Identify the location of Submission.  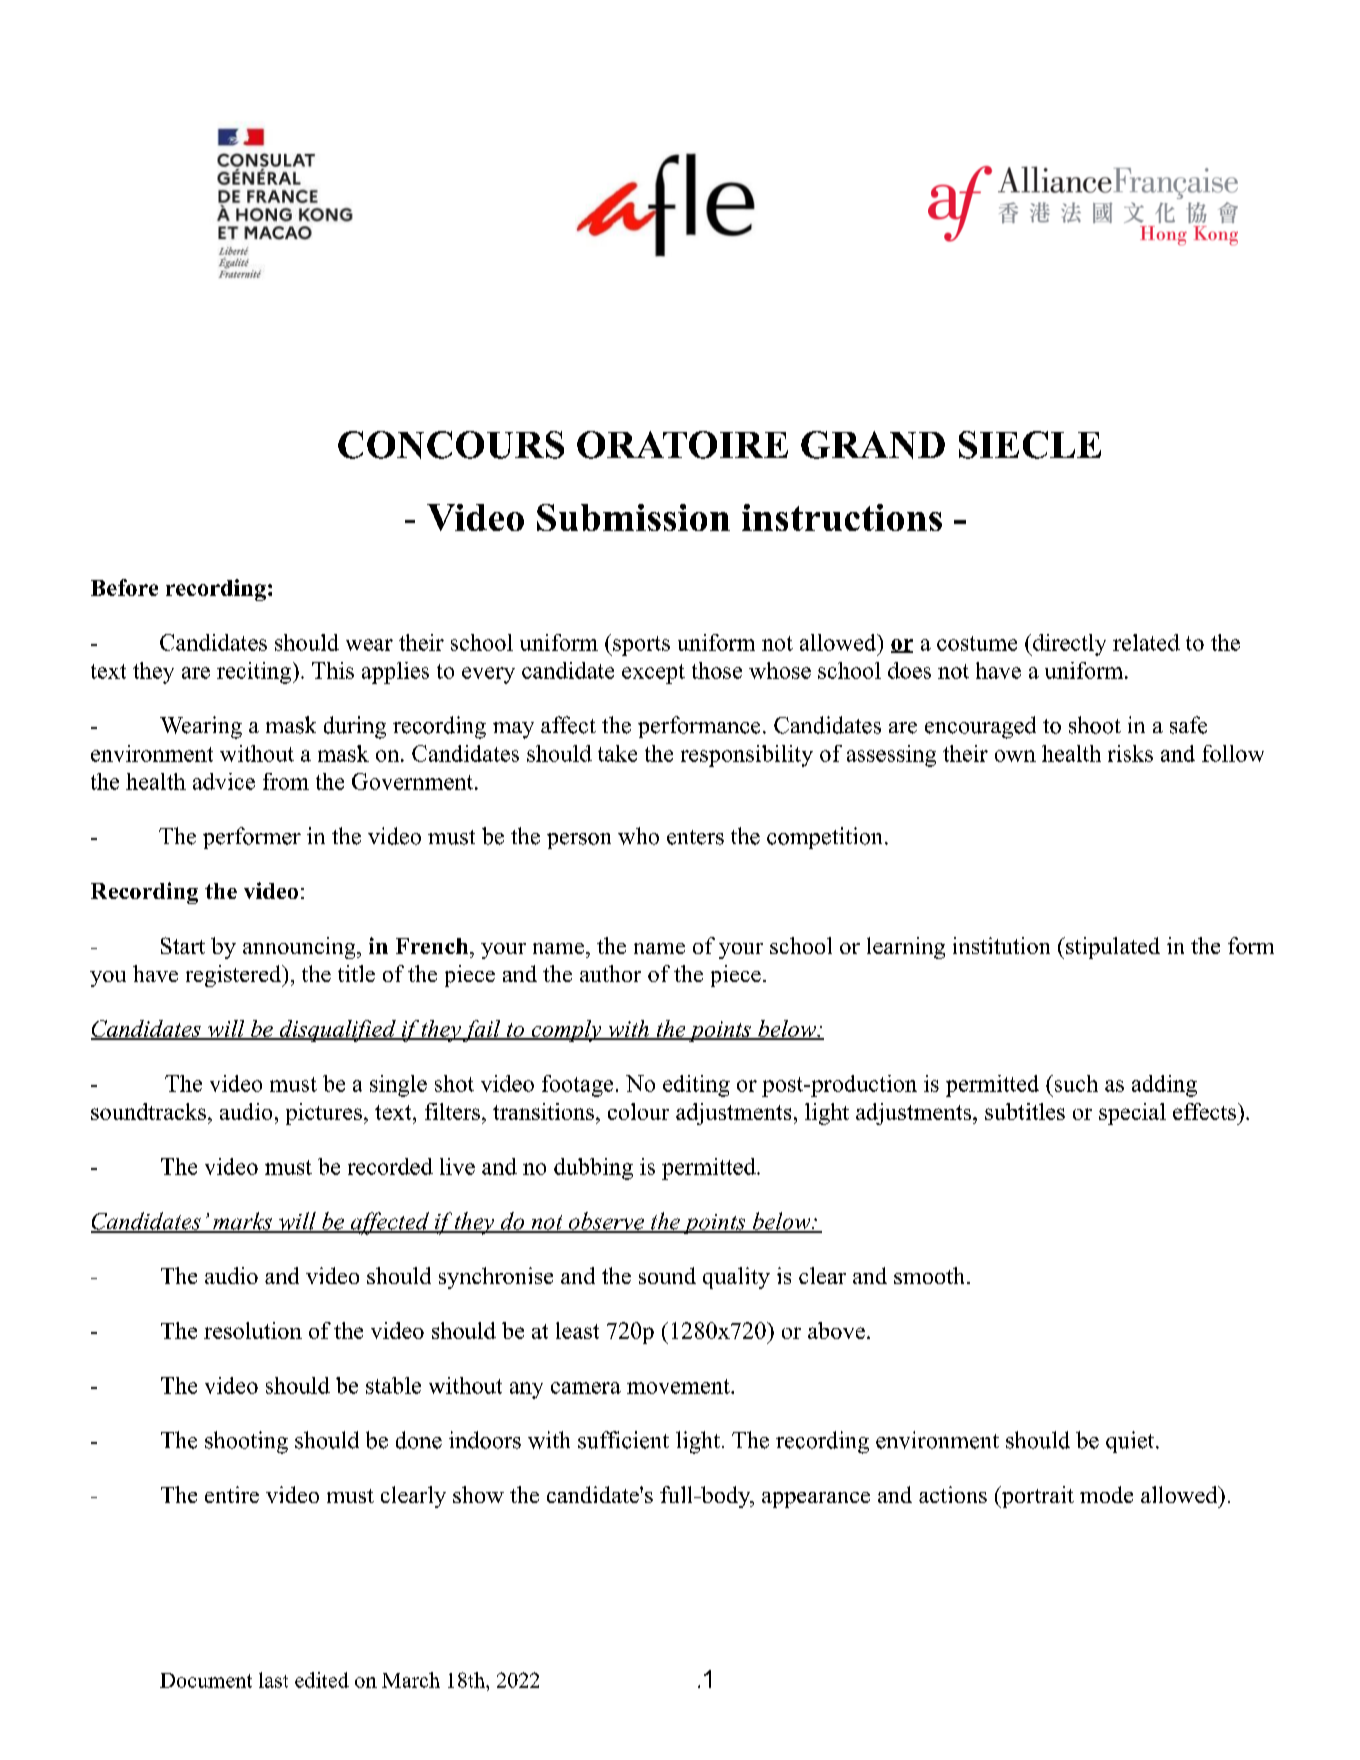
(633, 517).
